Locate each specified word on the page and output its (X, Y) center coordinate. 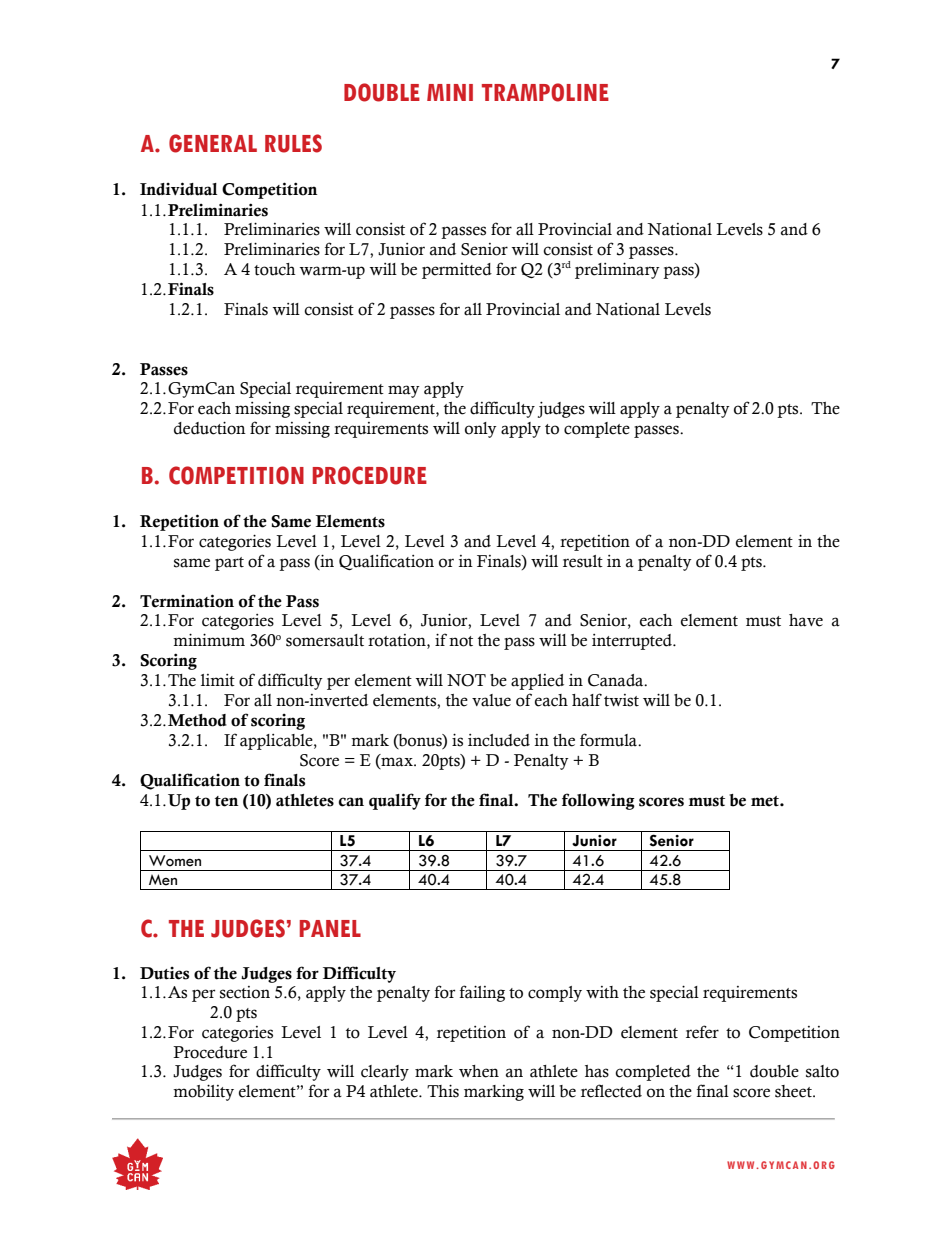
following (598, 801)
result (583, 561)
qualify (395, 801)
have (806, 620)
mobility (203, 1092)
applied (537, 682)
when (479, 1071)
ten (227, 801)
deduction (210, 428)
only (481, 430)
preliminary (617, 270)
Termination (187, 601)
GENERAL (213, 143)
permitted (457, 271)
